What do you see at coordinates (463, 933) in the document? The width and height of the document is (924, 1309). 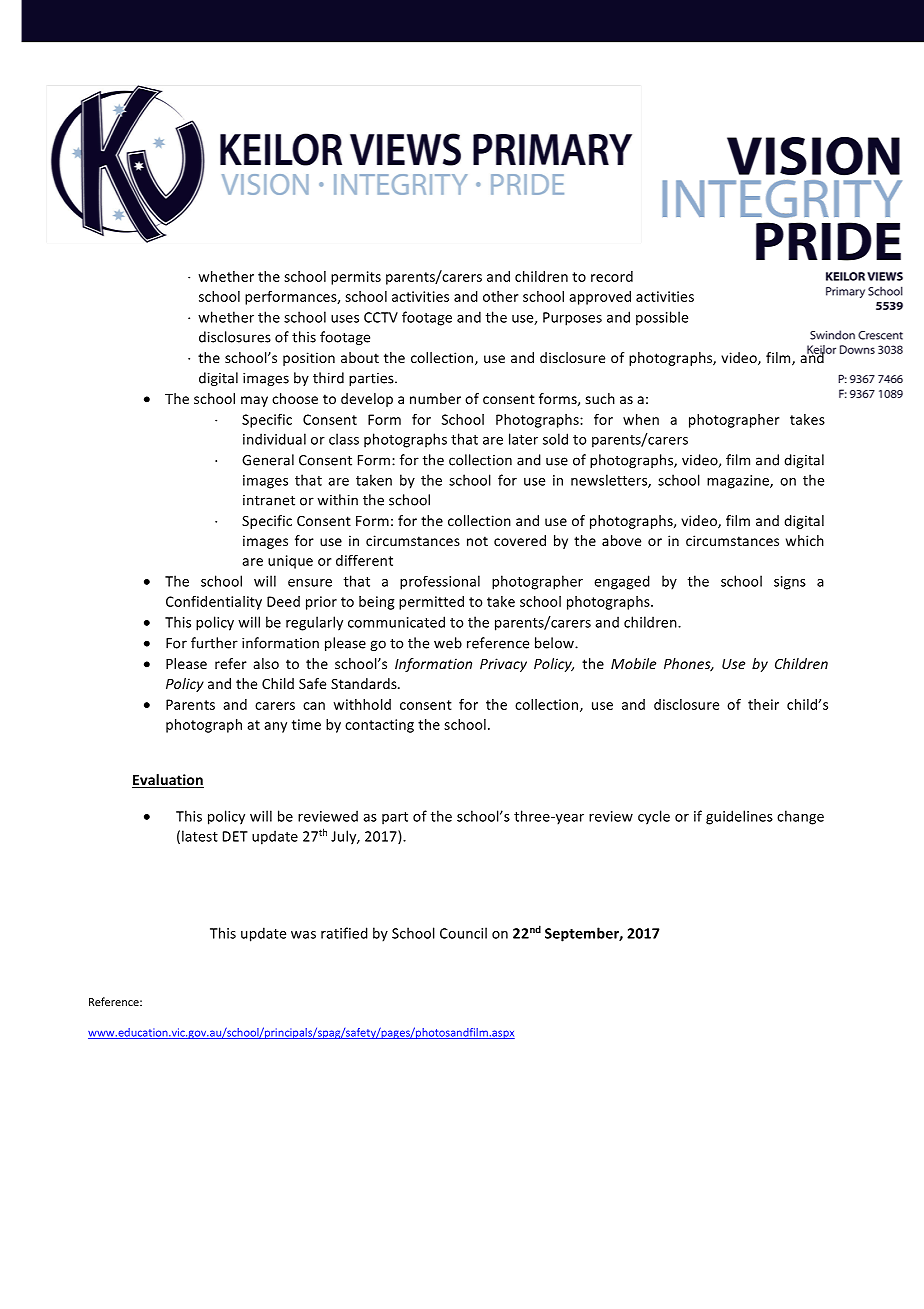 I see `Council` at bounding box center [463, 933].
